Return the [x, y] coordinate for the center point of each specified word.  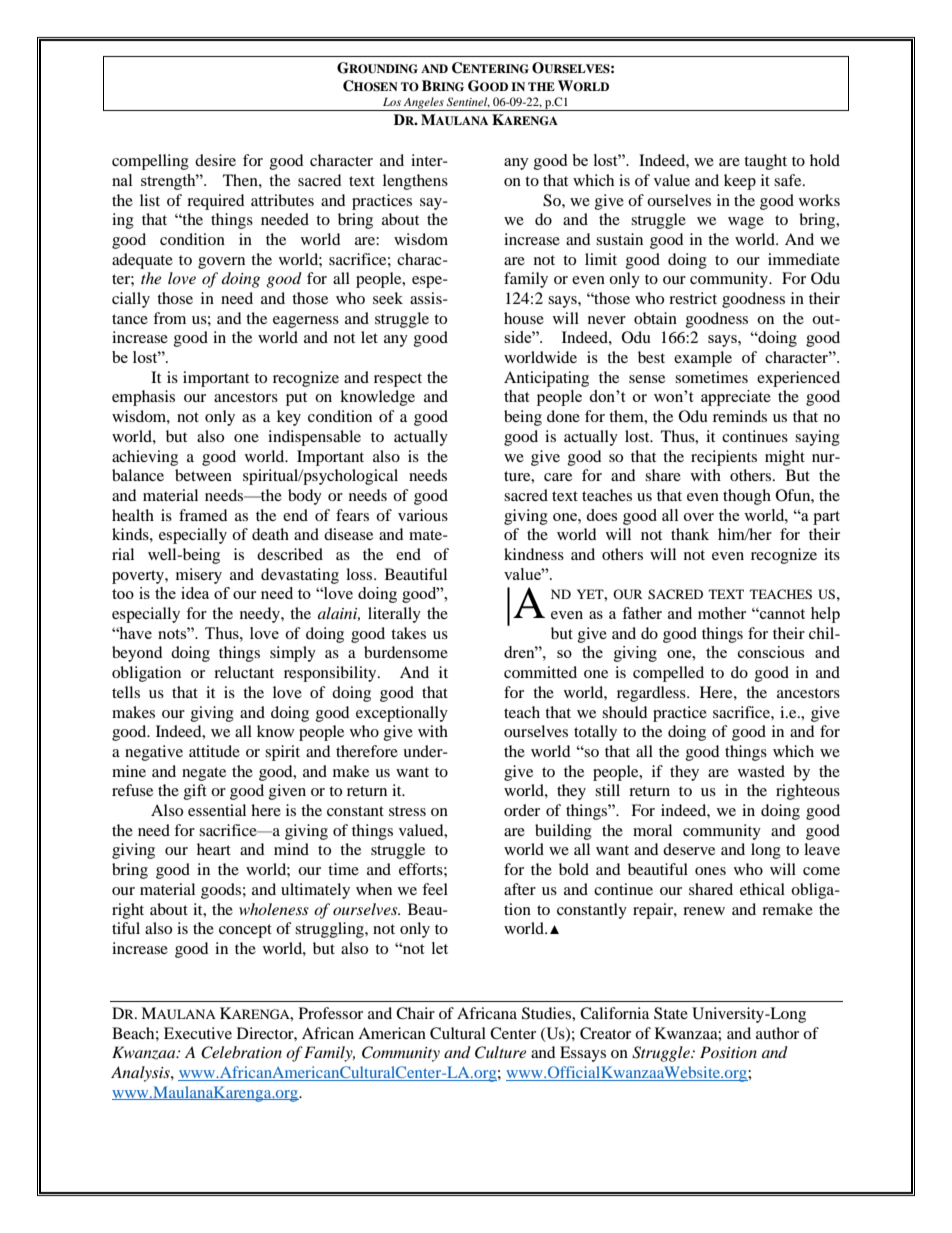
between [203, 475]
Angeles [424, 104]
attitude [214, 751]
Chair [415, 1013]
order [522, 810]
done [563, 416]
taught [765, 162]
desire [215, 160]
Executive [198, 1033]
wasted [761, 771]
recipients [724, 458]
